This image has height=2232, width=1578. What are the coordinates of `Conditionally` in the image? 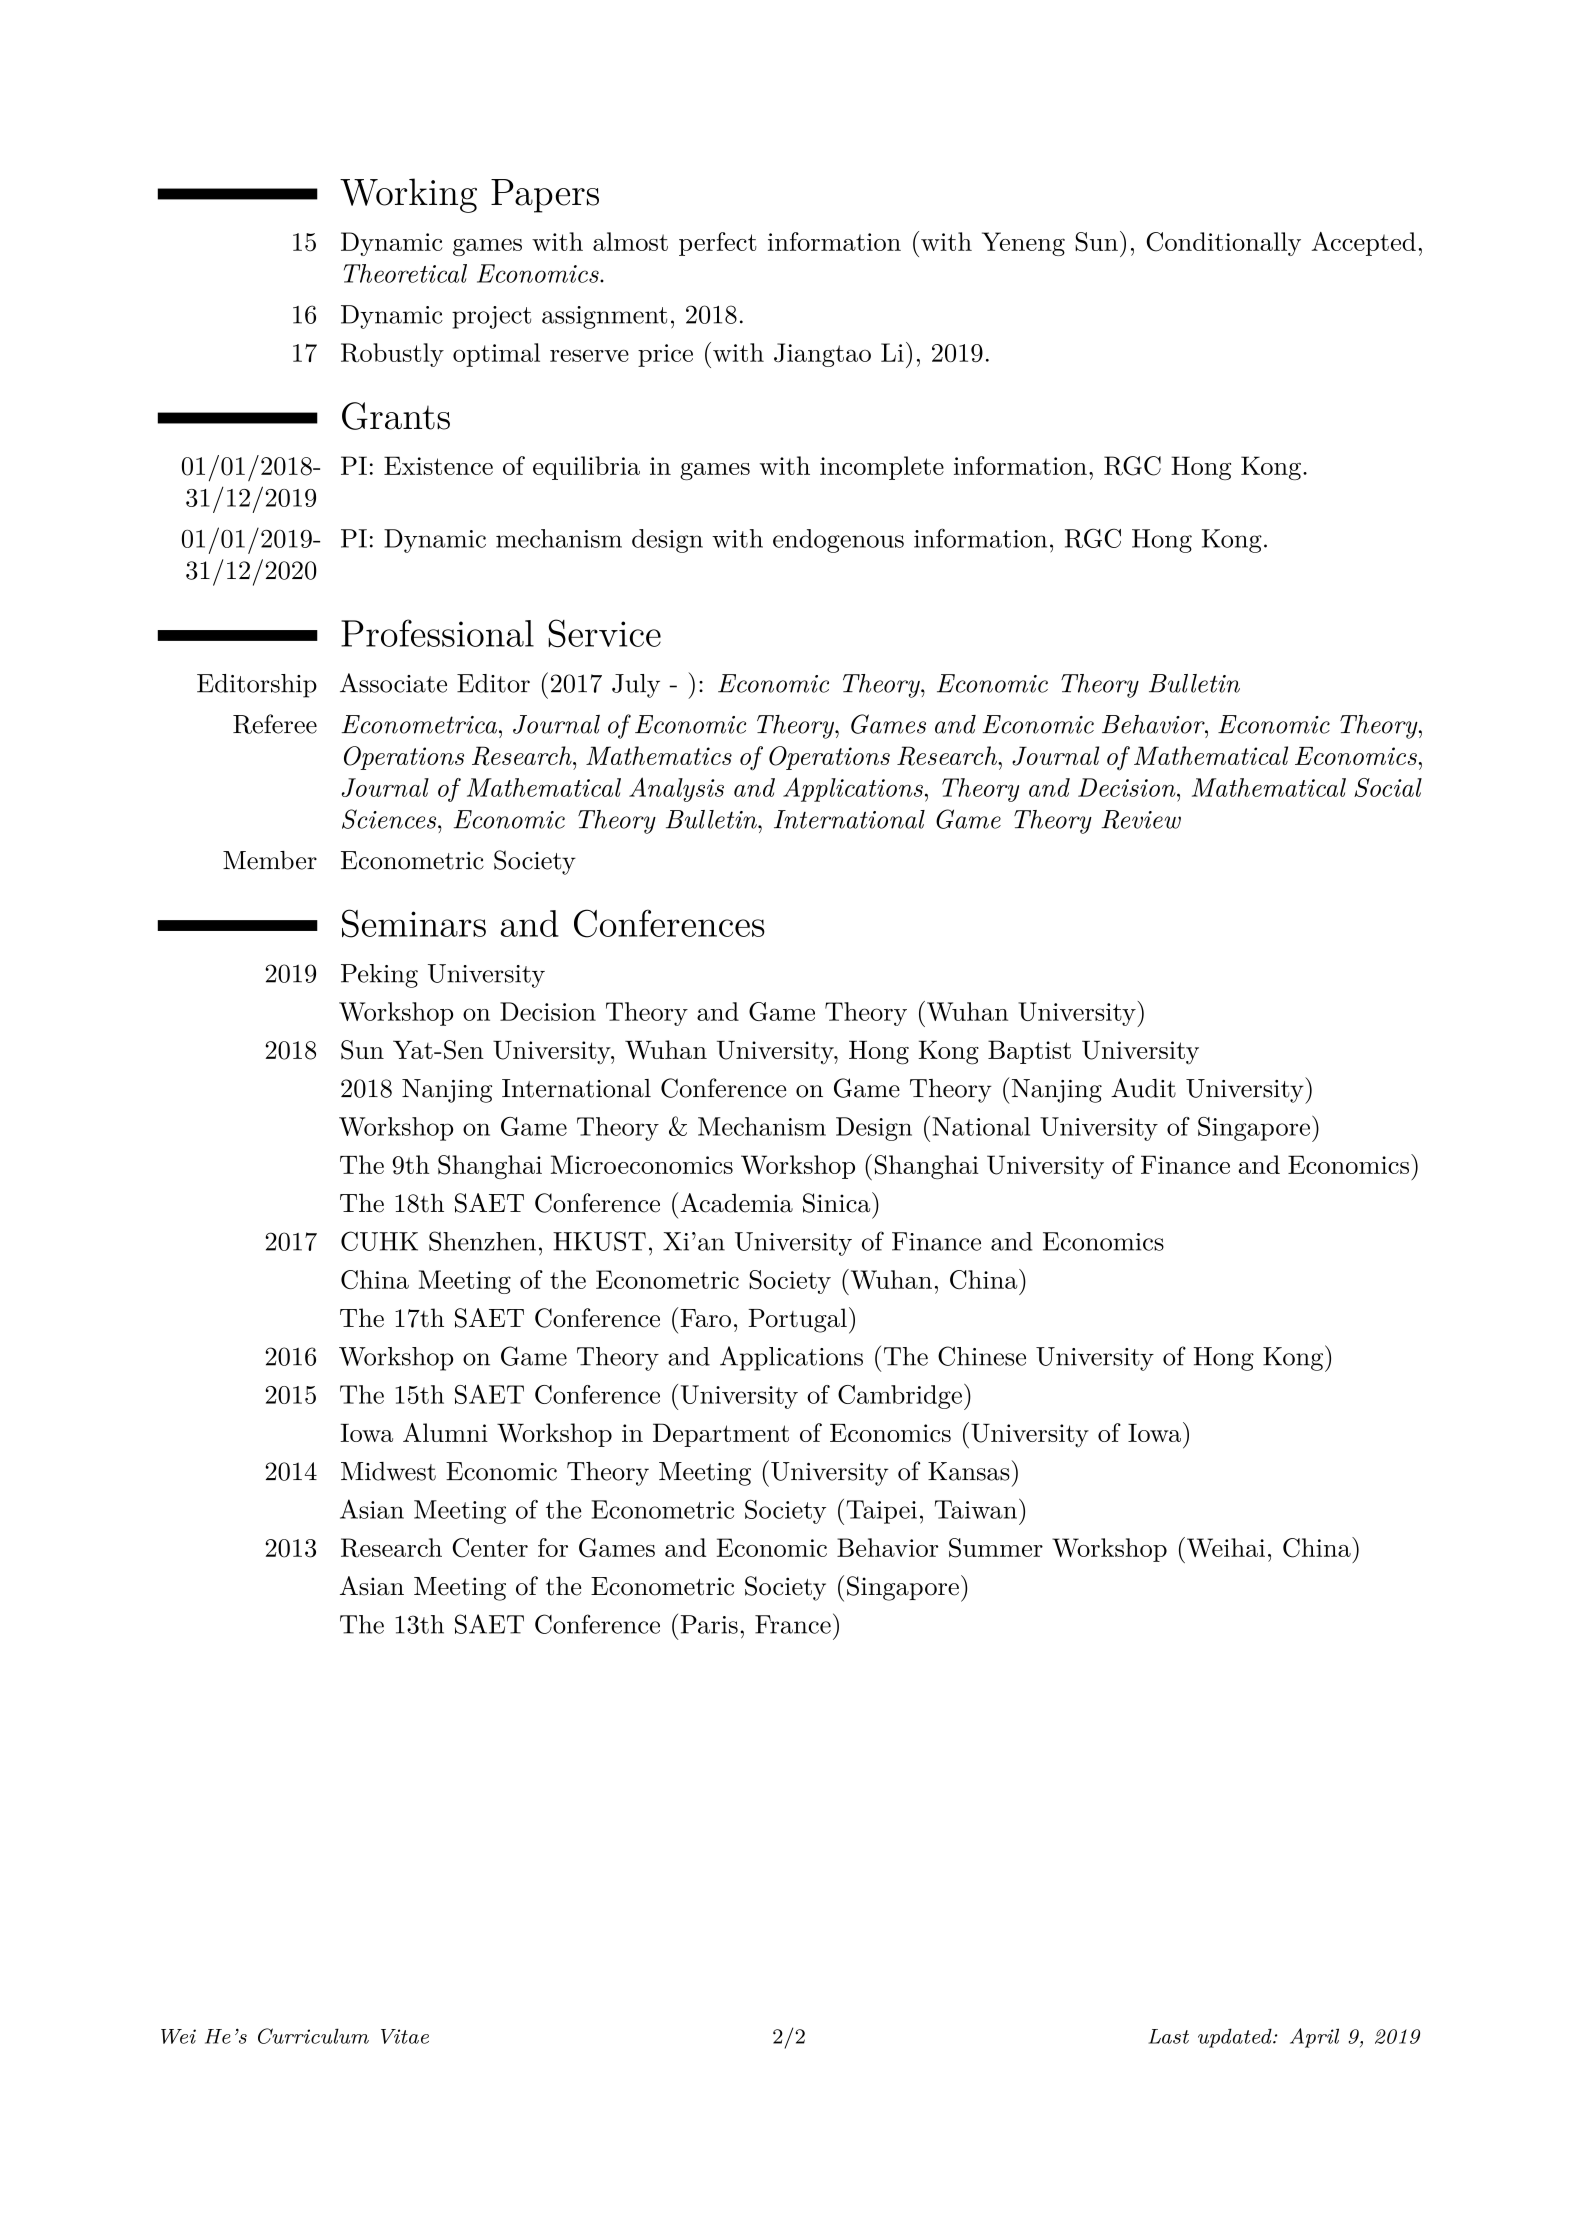 It's located at (1223, 244).
